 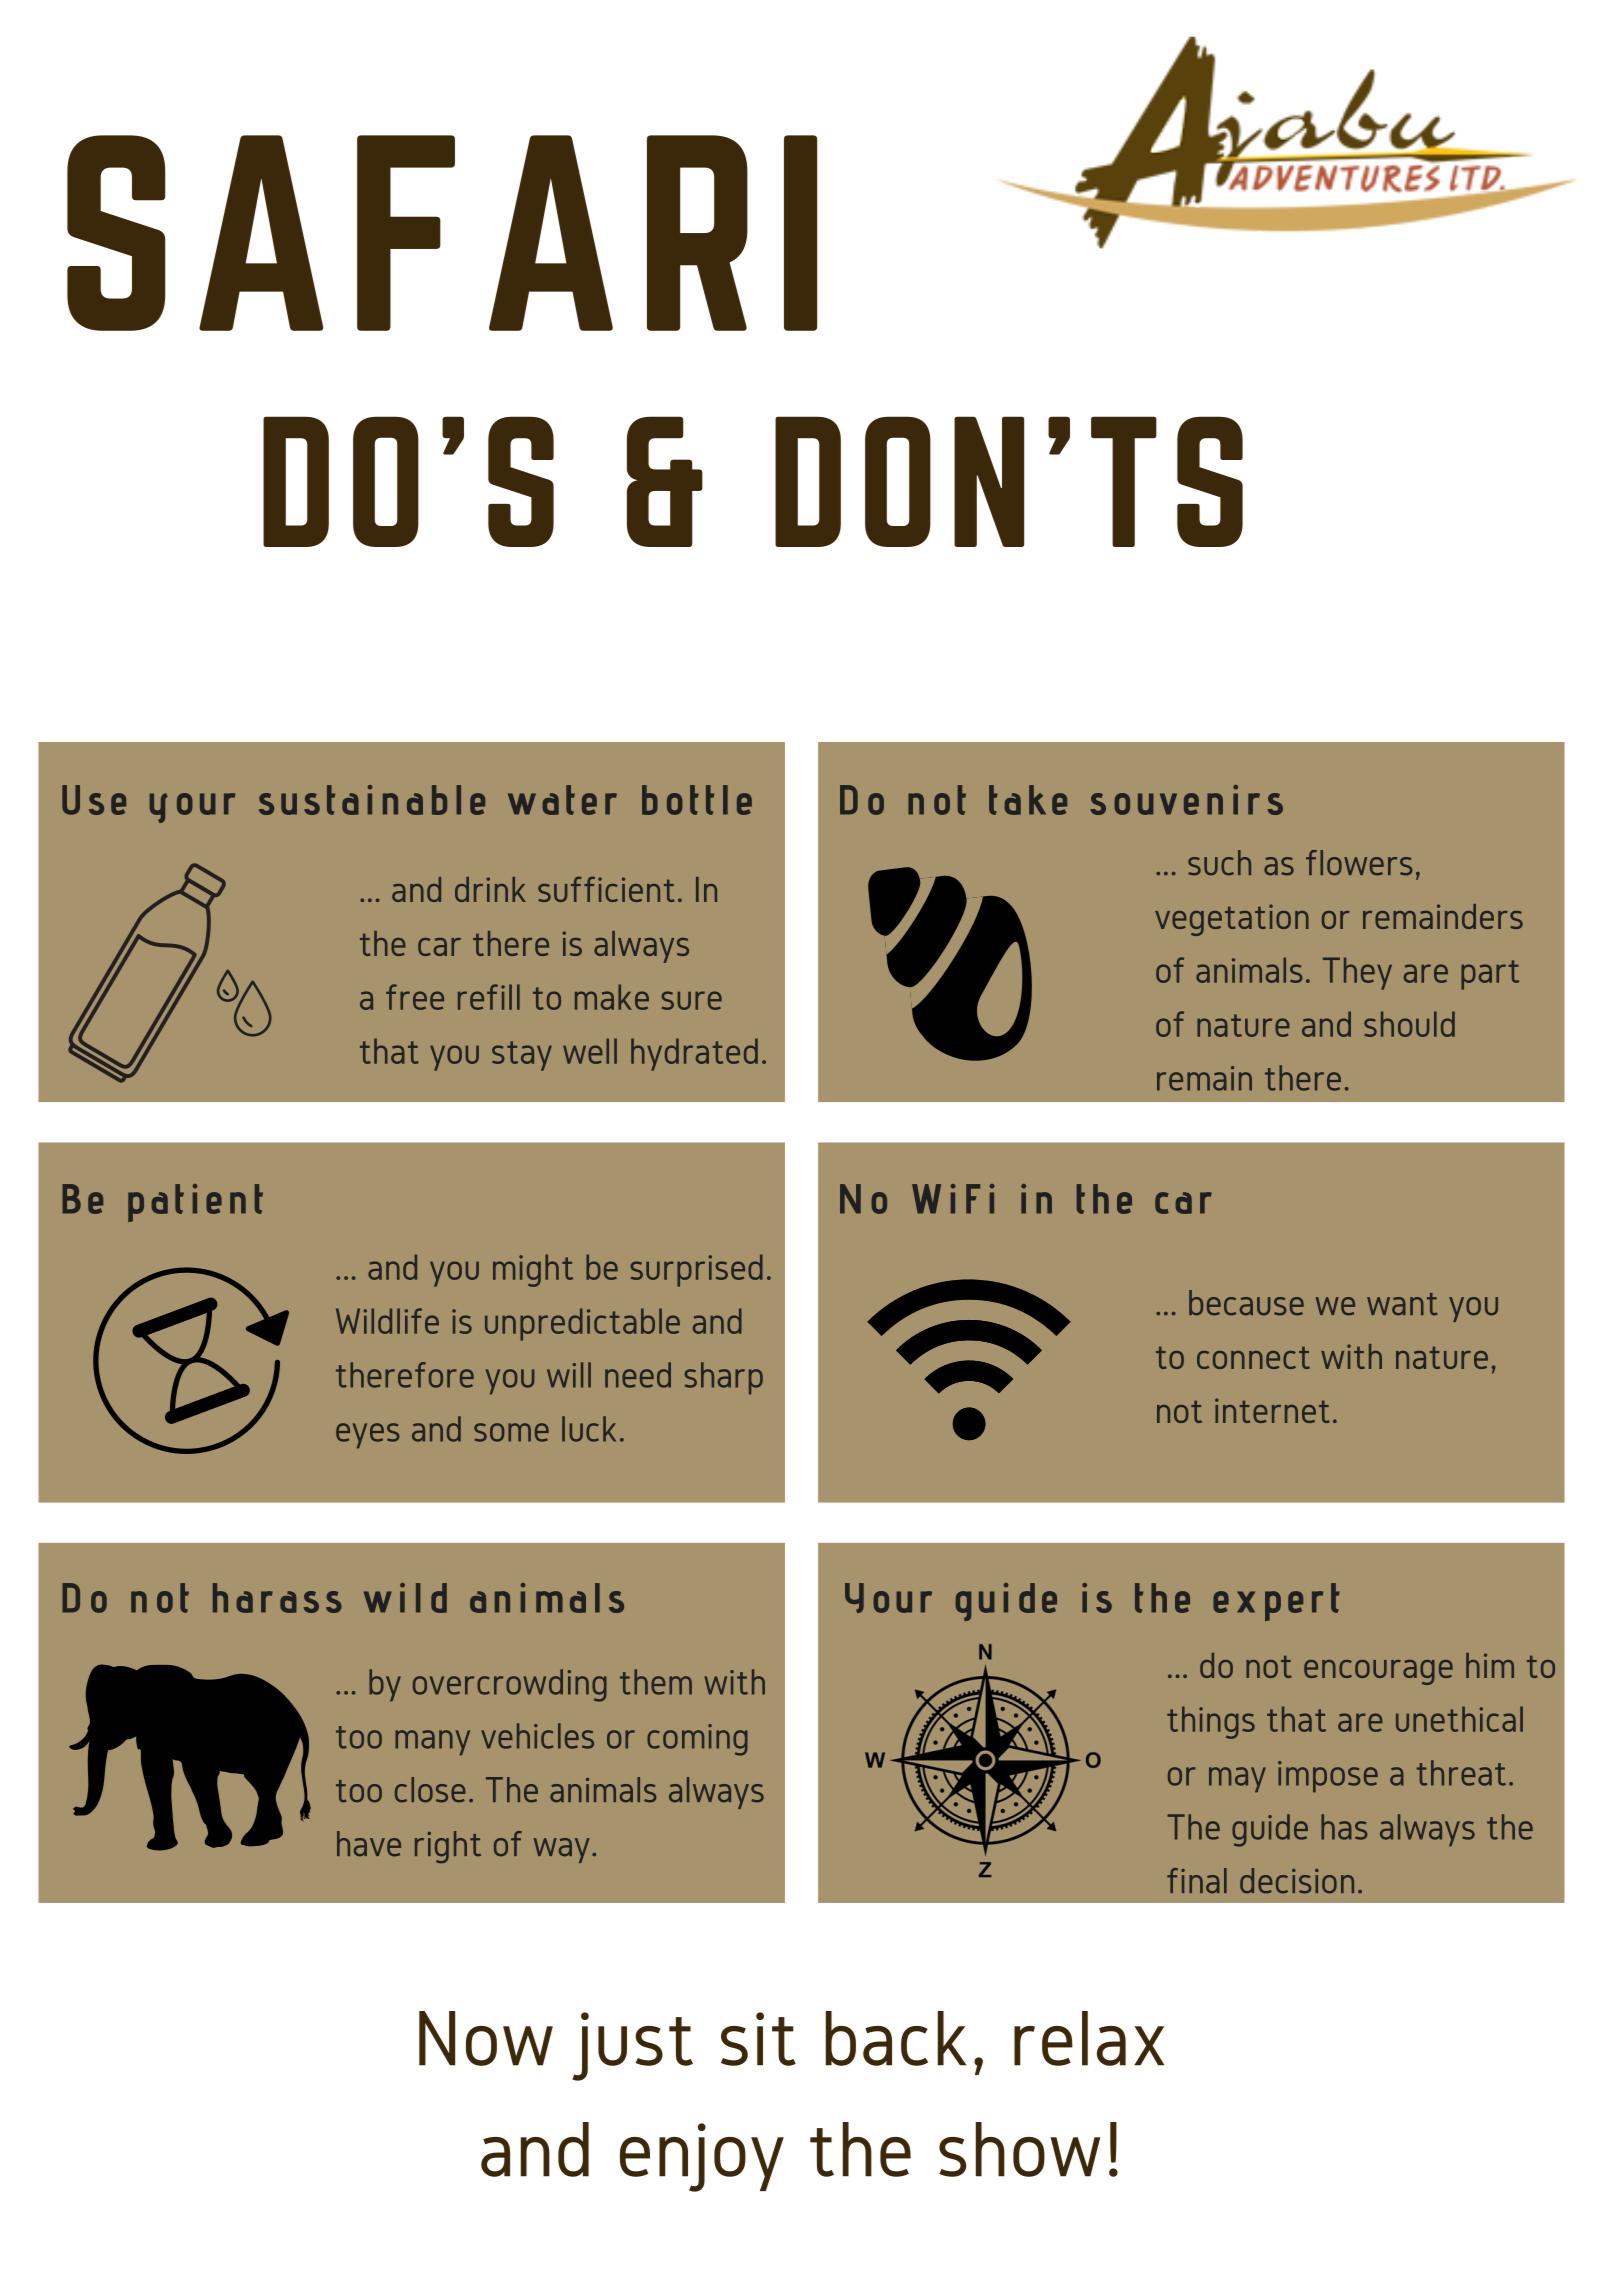 What do you see at coordinates (1187, 800) in the screenshot?
I see `souvenirs` at bounding box center [1187, 800].
